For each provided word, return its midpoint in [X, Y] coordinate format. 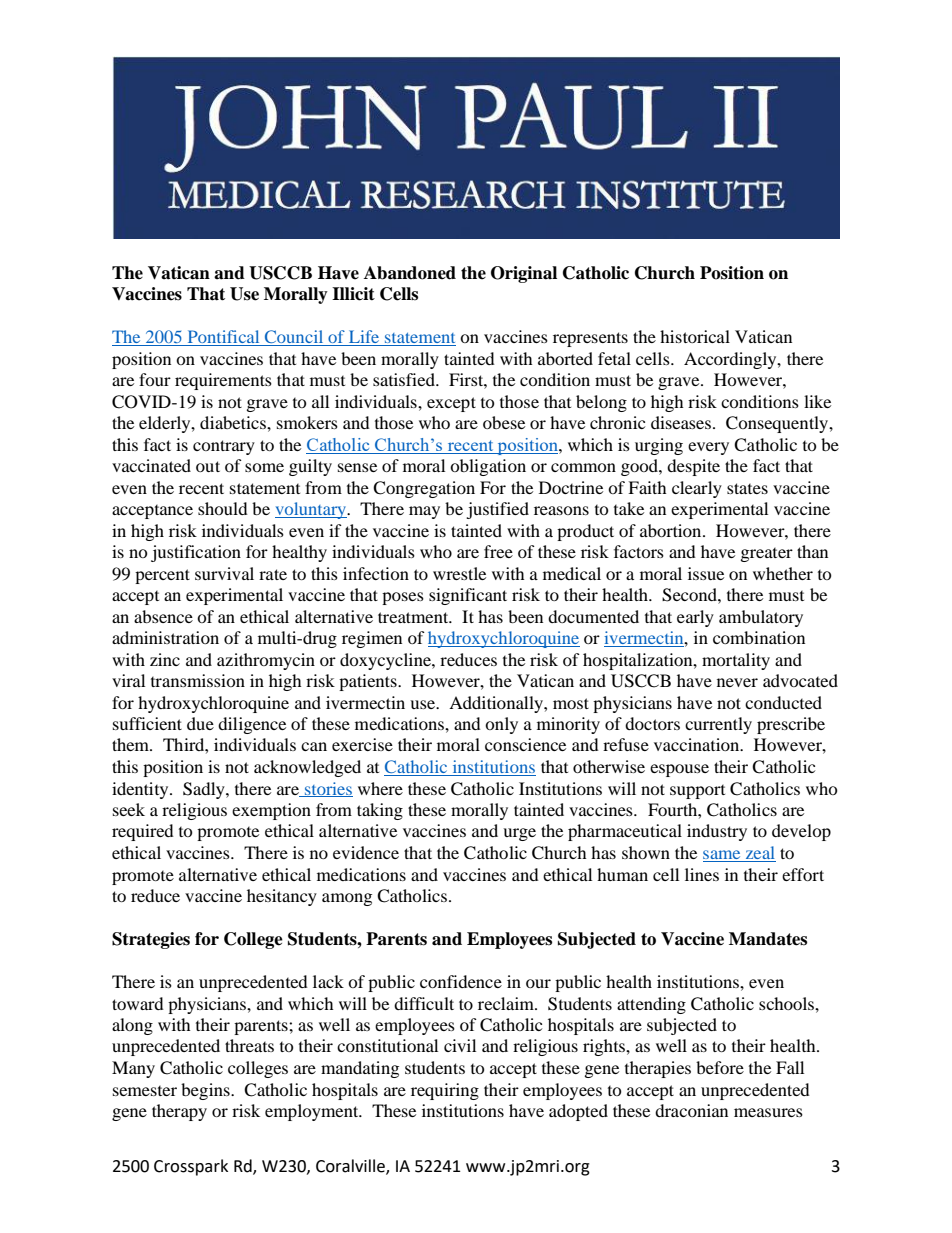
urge [519, 834]
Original [524, 274]
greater [767, 555]
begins [206, 1091]
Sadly [205, 790]
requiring [445, 1091]
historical [695, 336]
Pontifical [223, 338]
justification [196, 553]
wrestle [459, 573]
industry [717, 832]
